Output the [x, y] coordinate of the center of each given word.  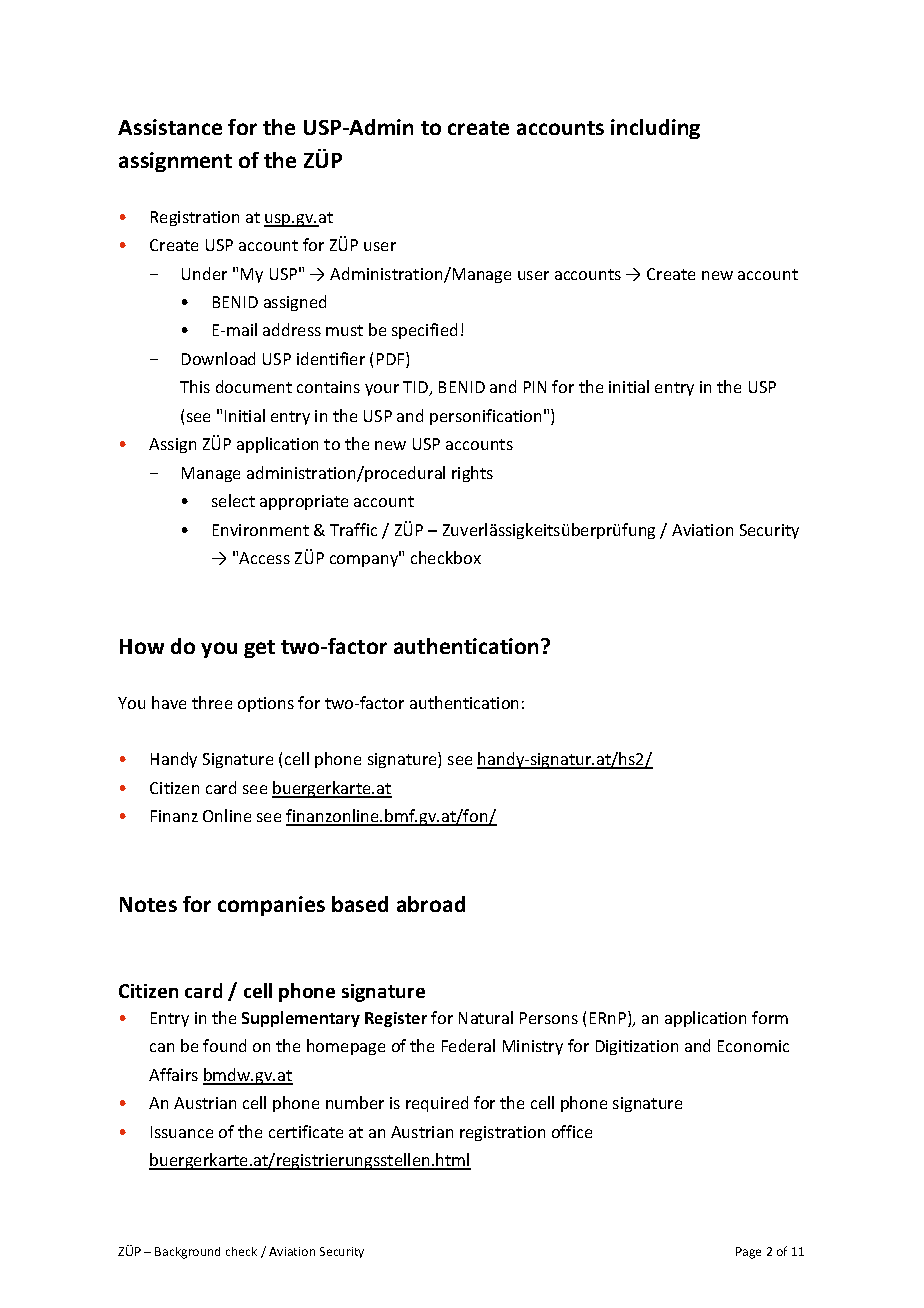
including [655, 129]
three [212, 702]
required [437, 1104]
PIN [535, 387]
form [770, 1017]
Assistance [170, 127]
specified [424, 331]
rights [472, 474]
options [266, 704]
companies [271, 906]
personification [485, 417]
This [195, 386]
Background [187, 1253]
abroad [431, 904]
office [572, 1131]
